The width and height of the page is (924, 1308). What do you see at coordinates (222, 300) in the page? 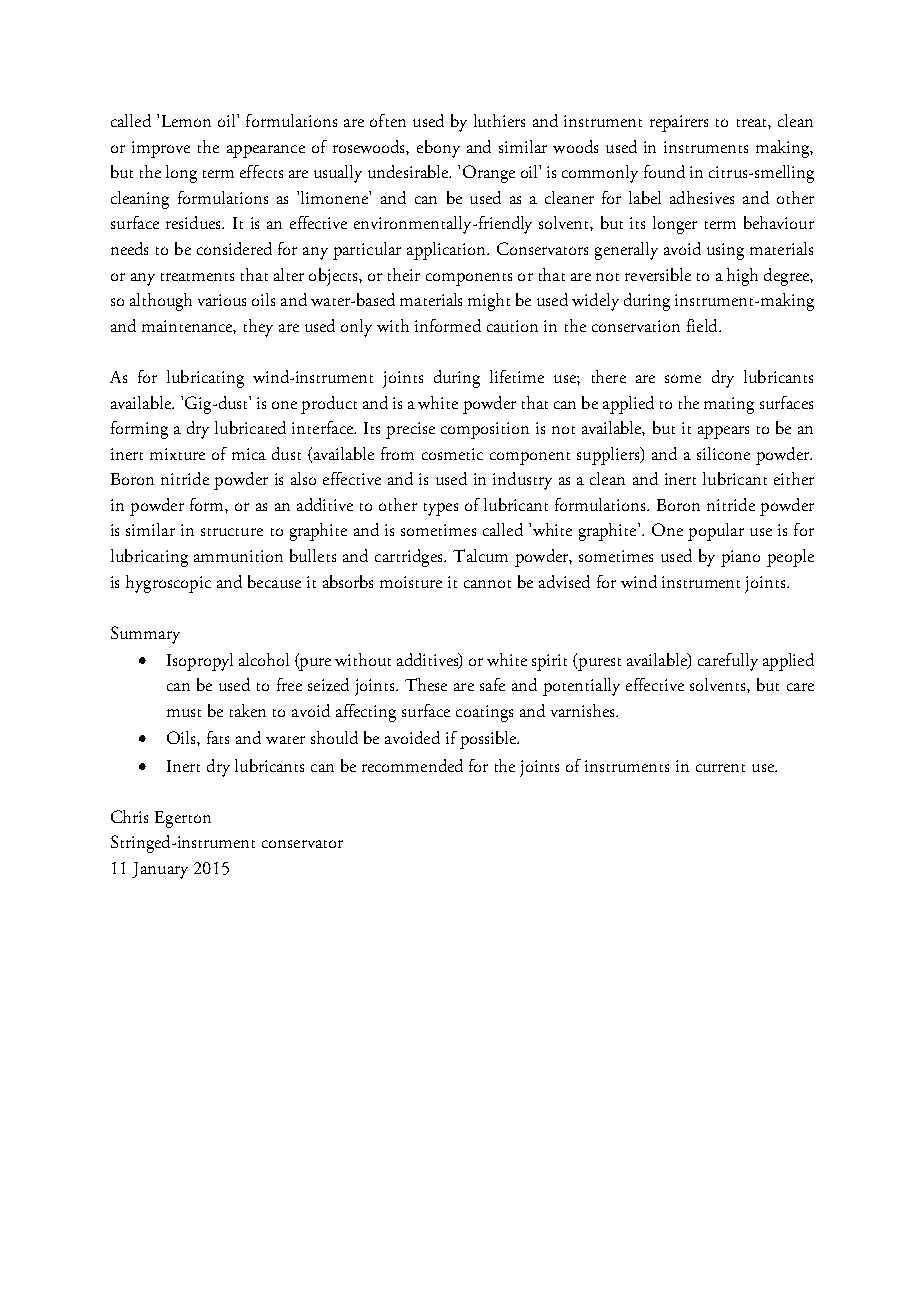
I see `various` at bounding box center [222, 300].
